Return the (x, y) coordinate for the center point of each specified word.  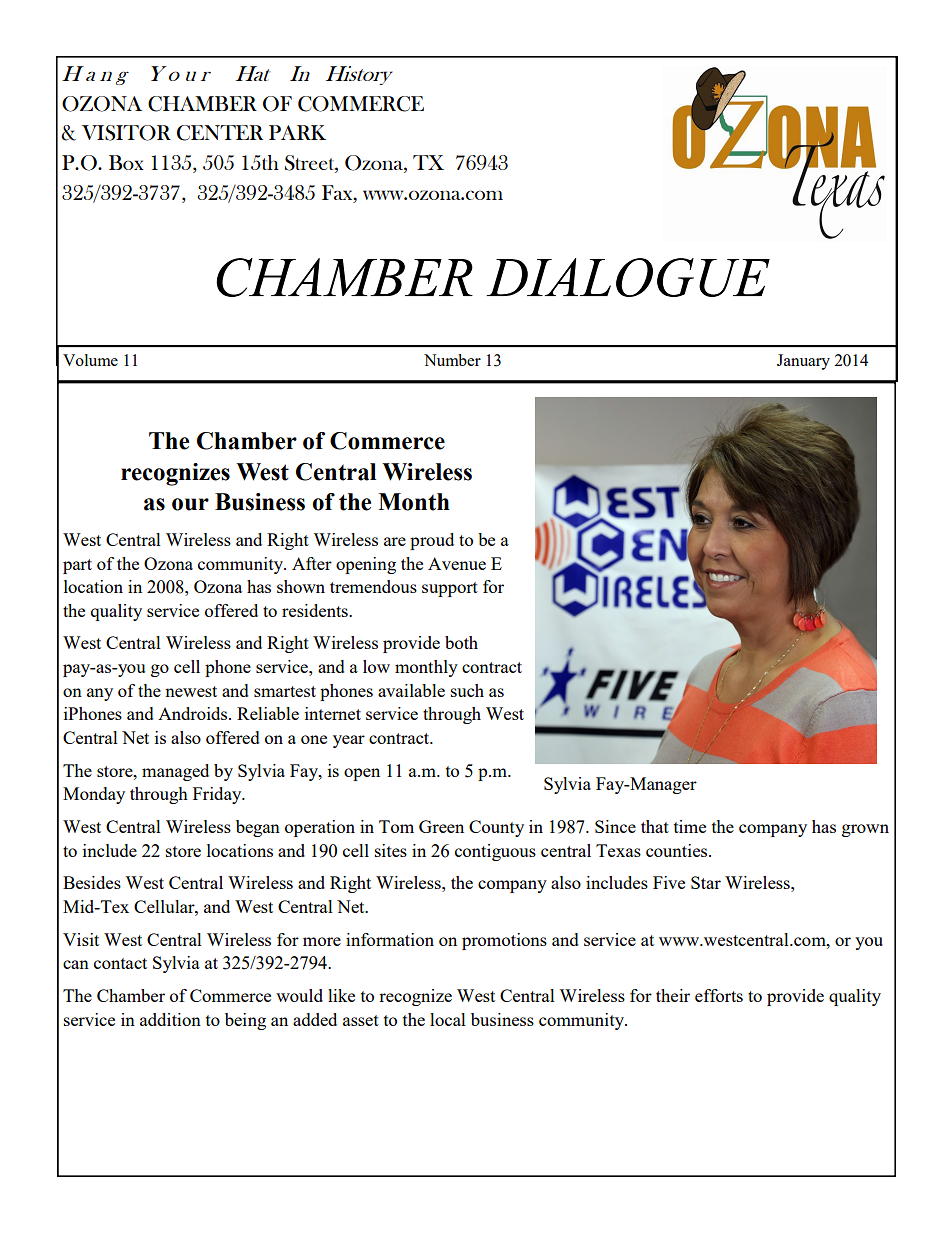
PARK (297, 132)
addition (170, 1019)
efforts (719, 995)
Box (126, 162)
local (448, 1019)
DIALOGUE (628, 277)
